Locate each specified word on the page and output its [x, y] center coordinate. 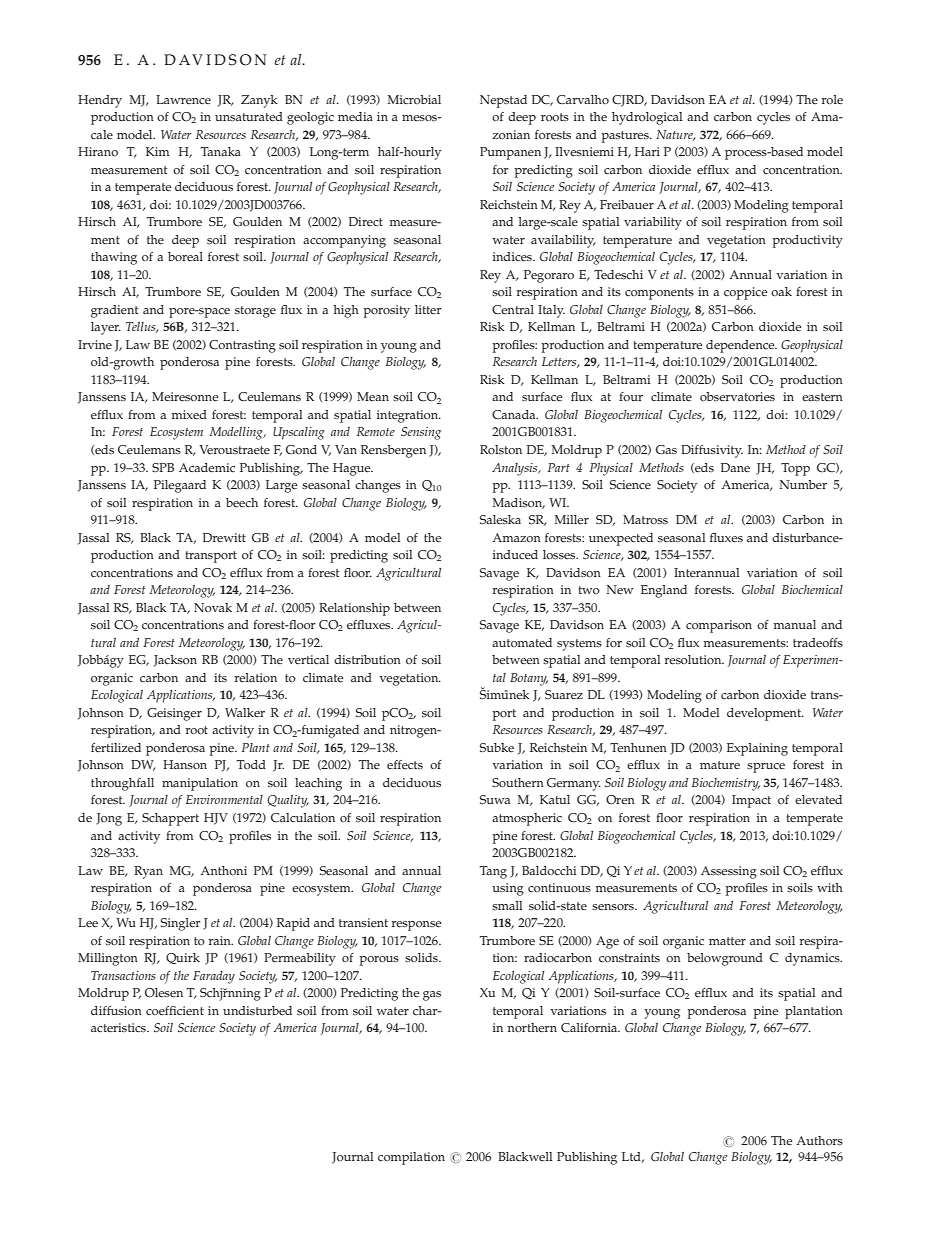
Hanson [185, 765]
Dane [735, 468]
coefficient [175, 1011]
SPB [163, 467]
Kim [157, 151]
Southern [518, 783]
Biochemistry [726, 784]
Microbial [414, 100]
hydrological [647, 118]
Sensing [421, 433]
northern [532, 1028]
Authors [820, 1141]
